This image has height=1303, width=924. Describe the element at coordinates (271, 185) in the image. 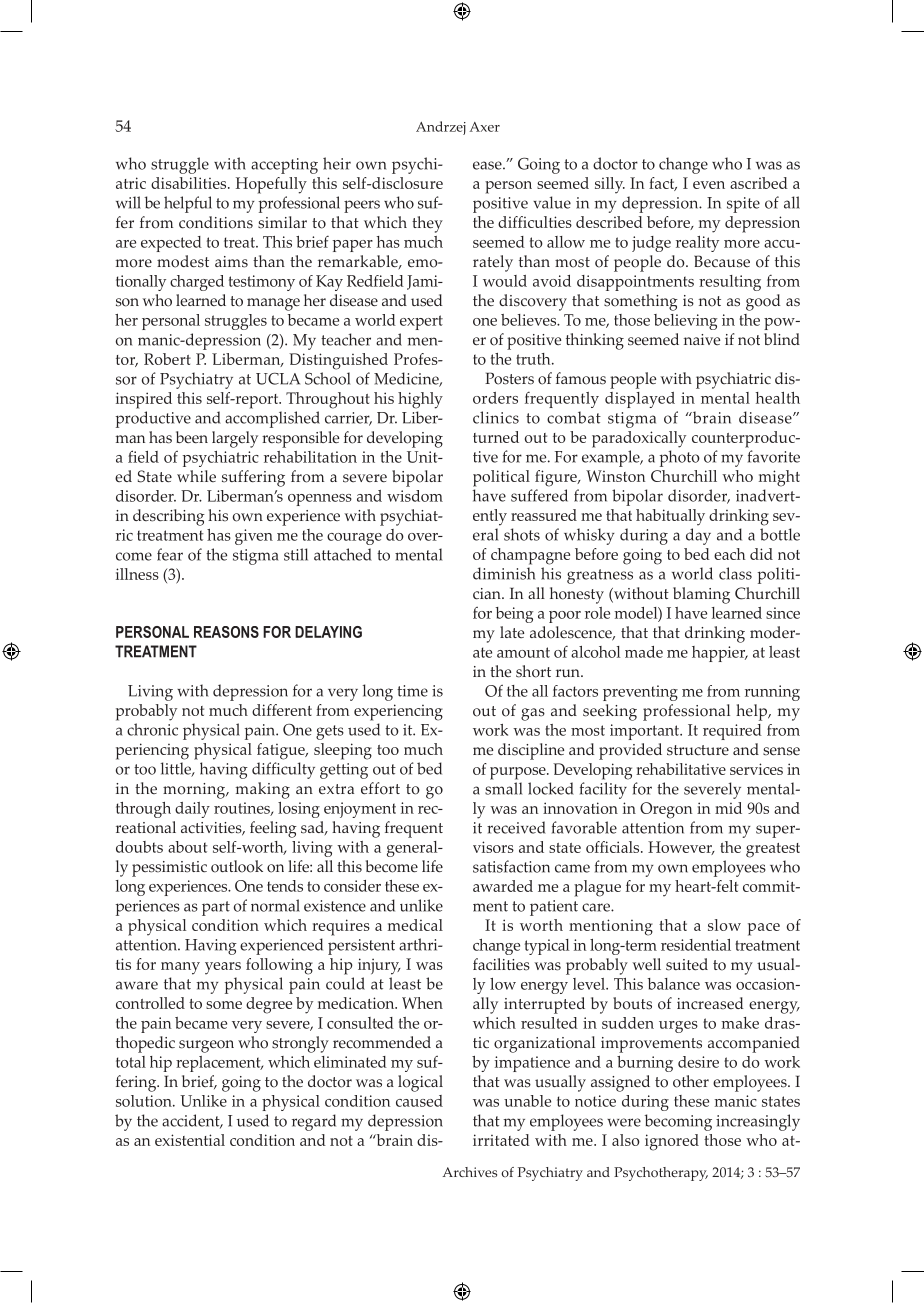

I see `Hopefully` at that location.
